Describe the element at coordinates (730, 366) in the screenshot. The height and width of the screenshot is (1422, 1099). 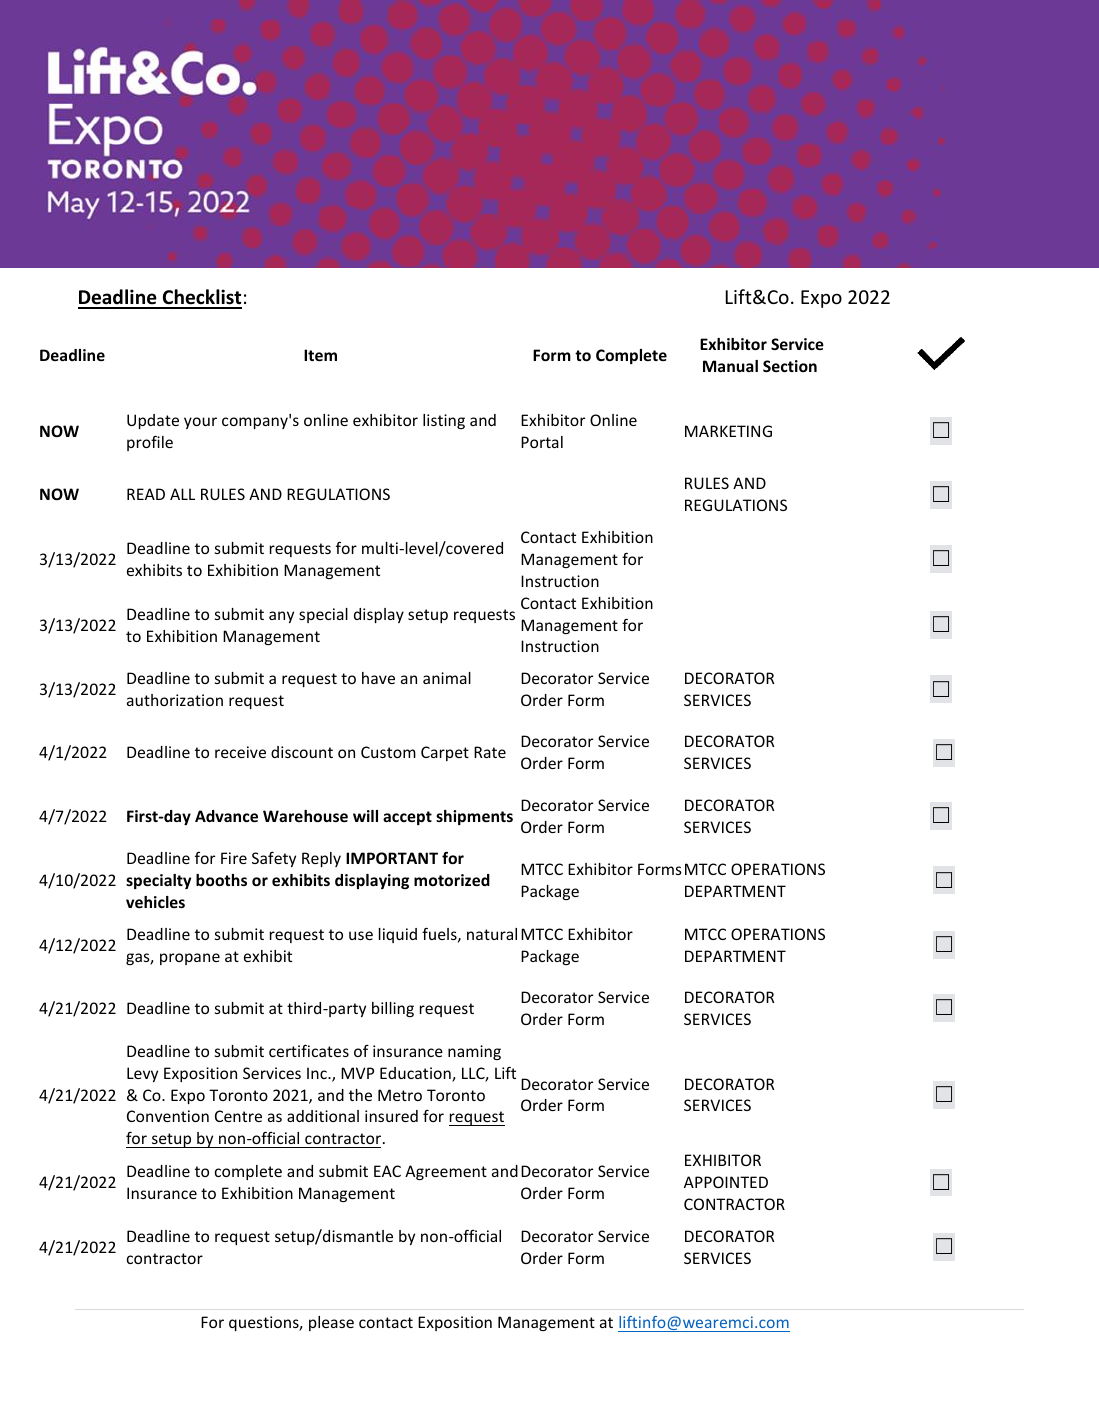
I see `Manual` at that location.
